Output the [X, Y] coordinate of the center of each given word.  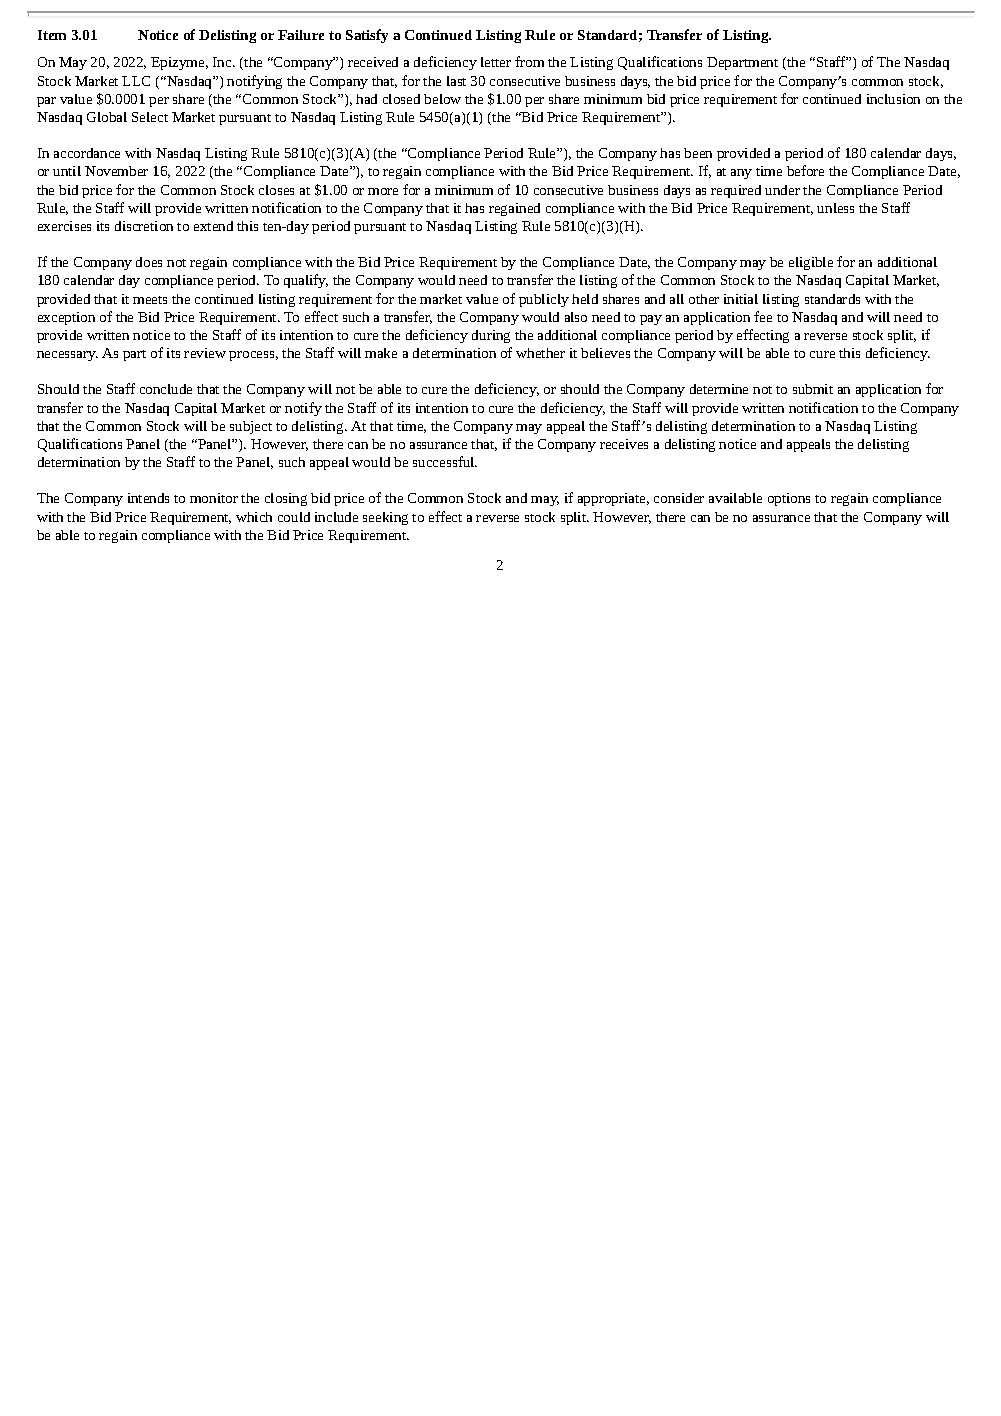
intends [148, 498]
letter [496, 62]
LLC [136, 81]
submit [813, 389]
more [383, 191]
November [116, 171]
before [805, 170]
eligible [811, 263]
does [149, 262]
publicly [544, 300]
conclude [166, 389]
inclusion [893, 99]
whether [540, 353]
